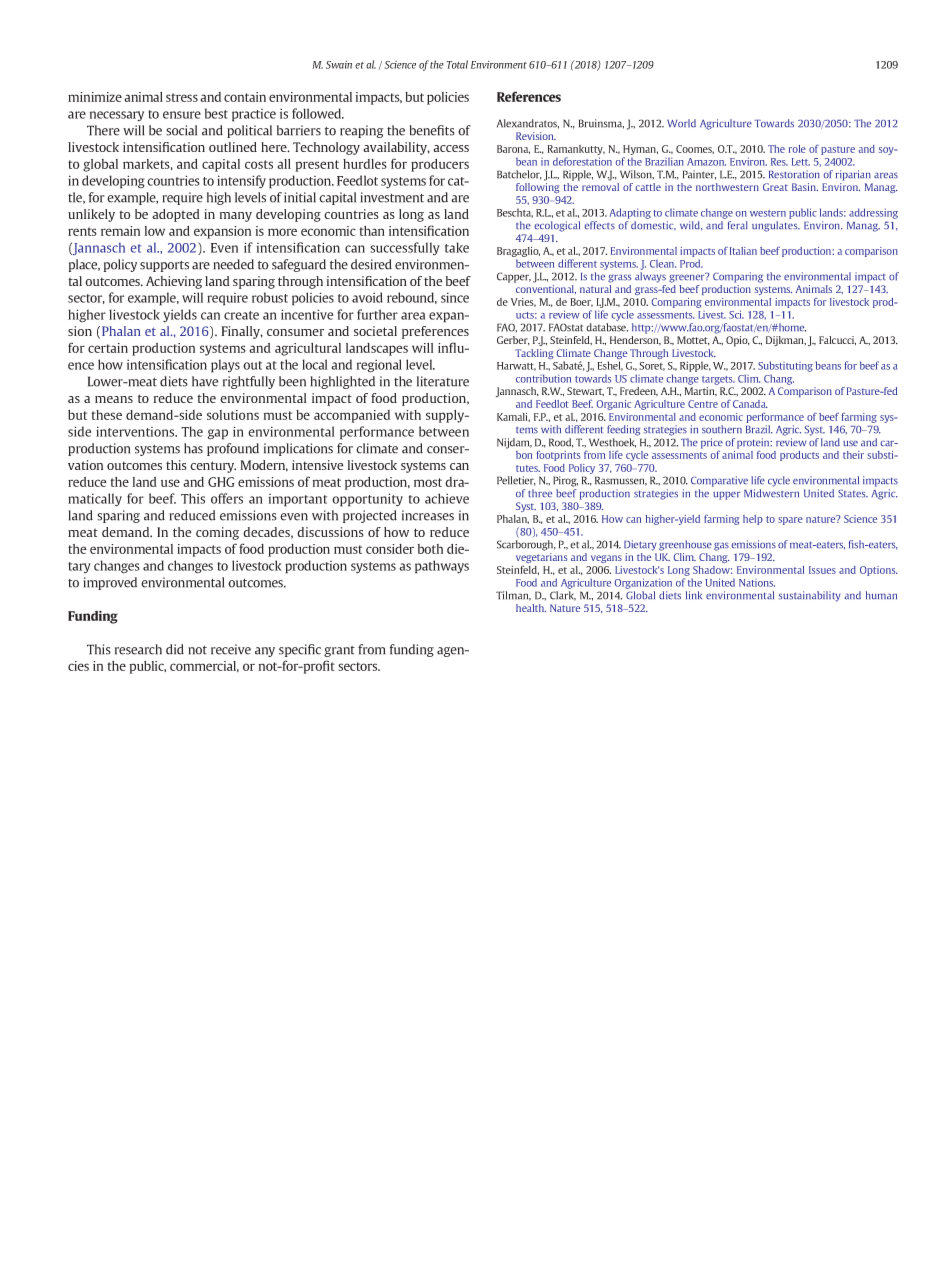  What do you see at coordinates (175, 649) in the screenshot?
I see `did` at bounding box center [175, 649].
